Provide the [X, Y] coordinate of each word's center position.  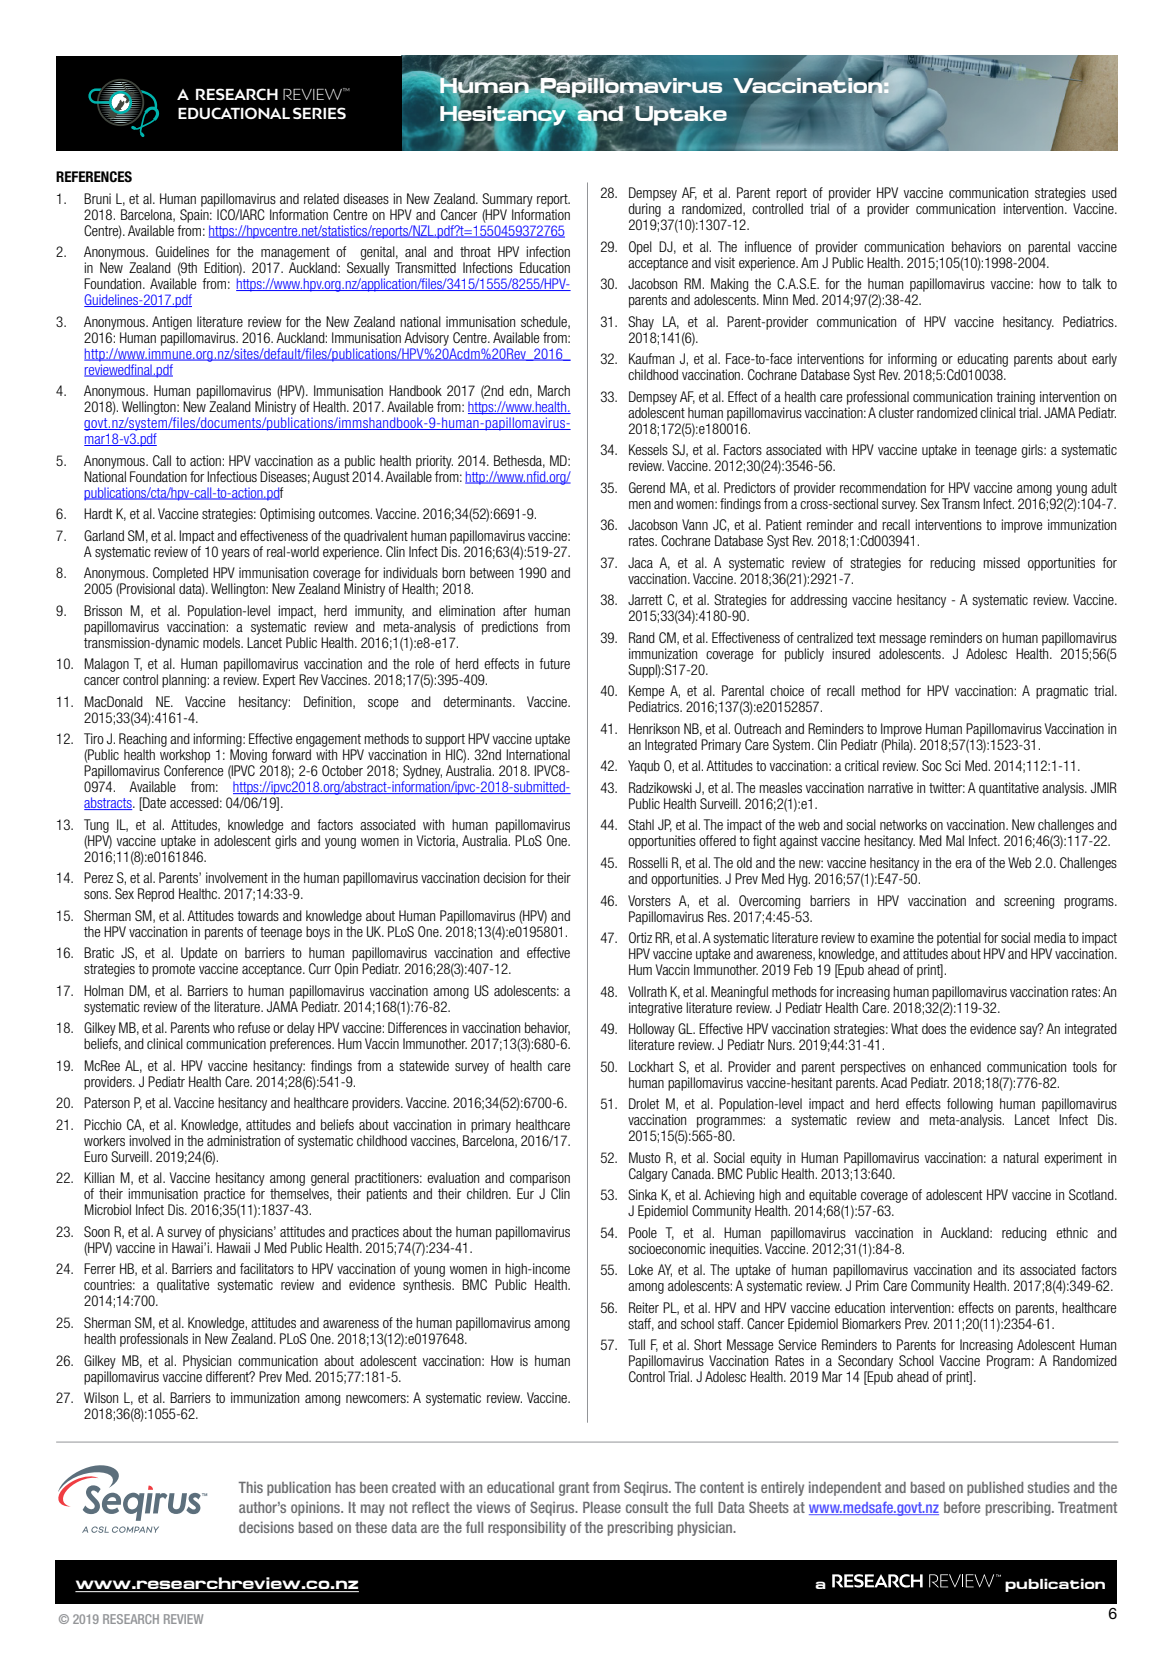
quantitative [1009, 789]
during [644, 210]
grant [574, 1489]
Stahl [641, 824]
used [1104, 192]
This [251, 1487]
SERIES [319, 113]
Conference [194, 770]
